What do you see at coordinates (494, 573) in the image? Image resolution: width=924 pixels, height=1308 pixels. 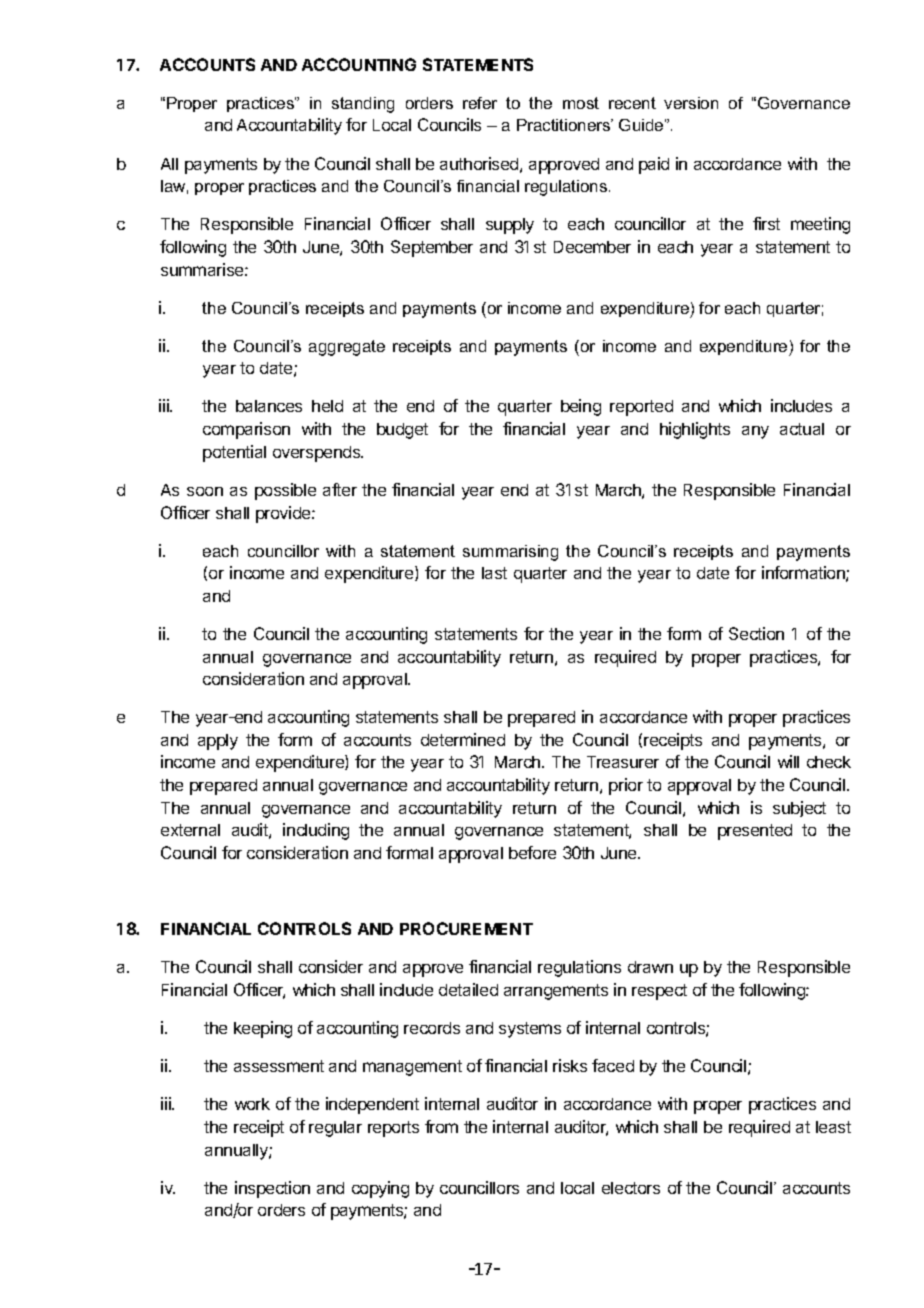 I see `last` at bounding box center [494, 573].
